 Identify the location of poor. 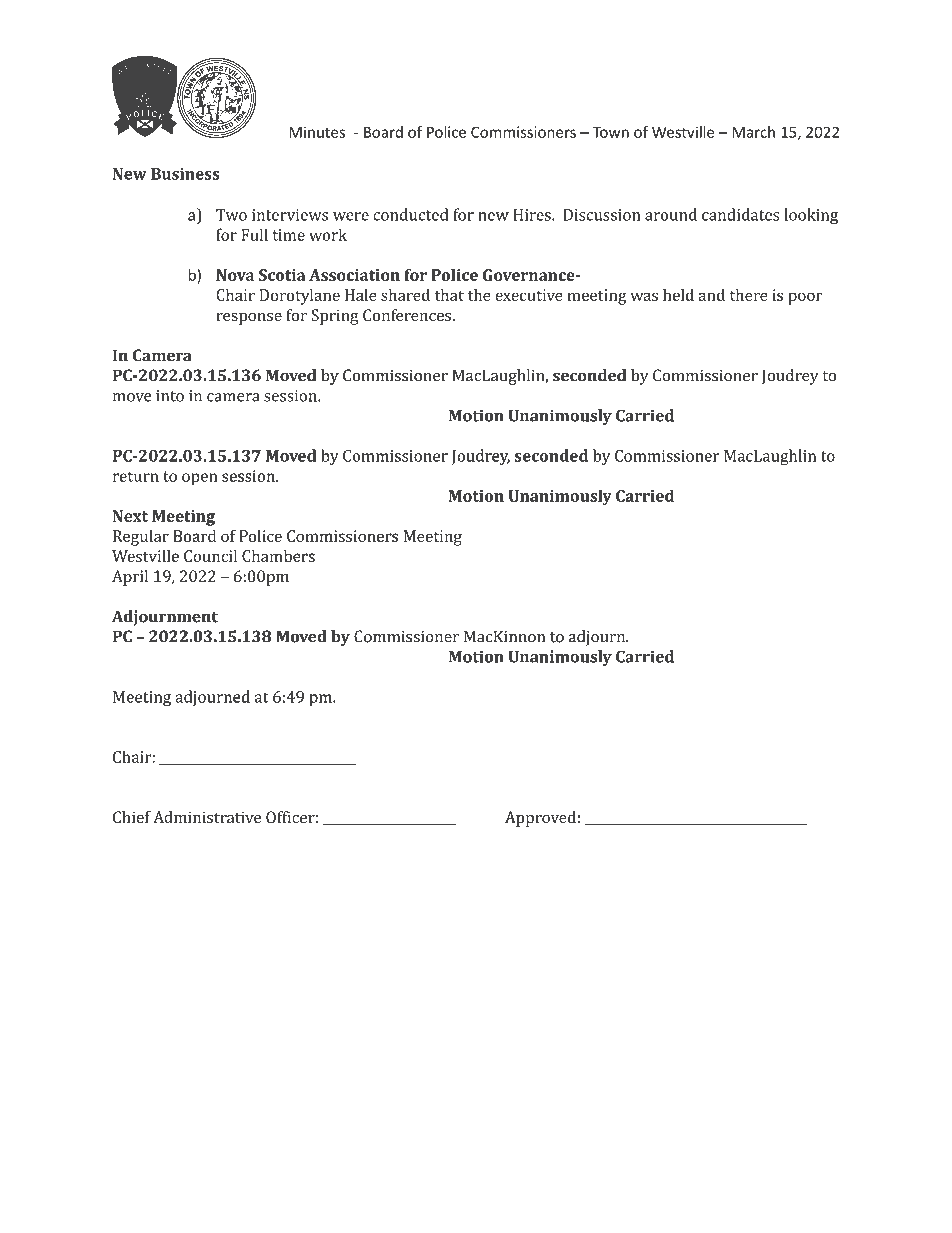
(805, 298).
